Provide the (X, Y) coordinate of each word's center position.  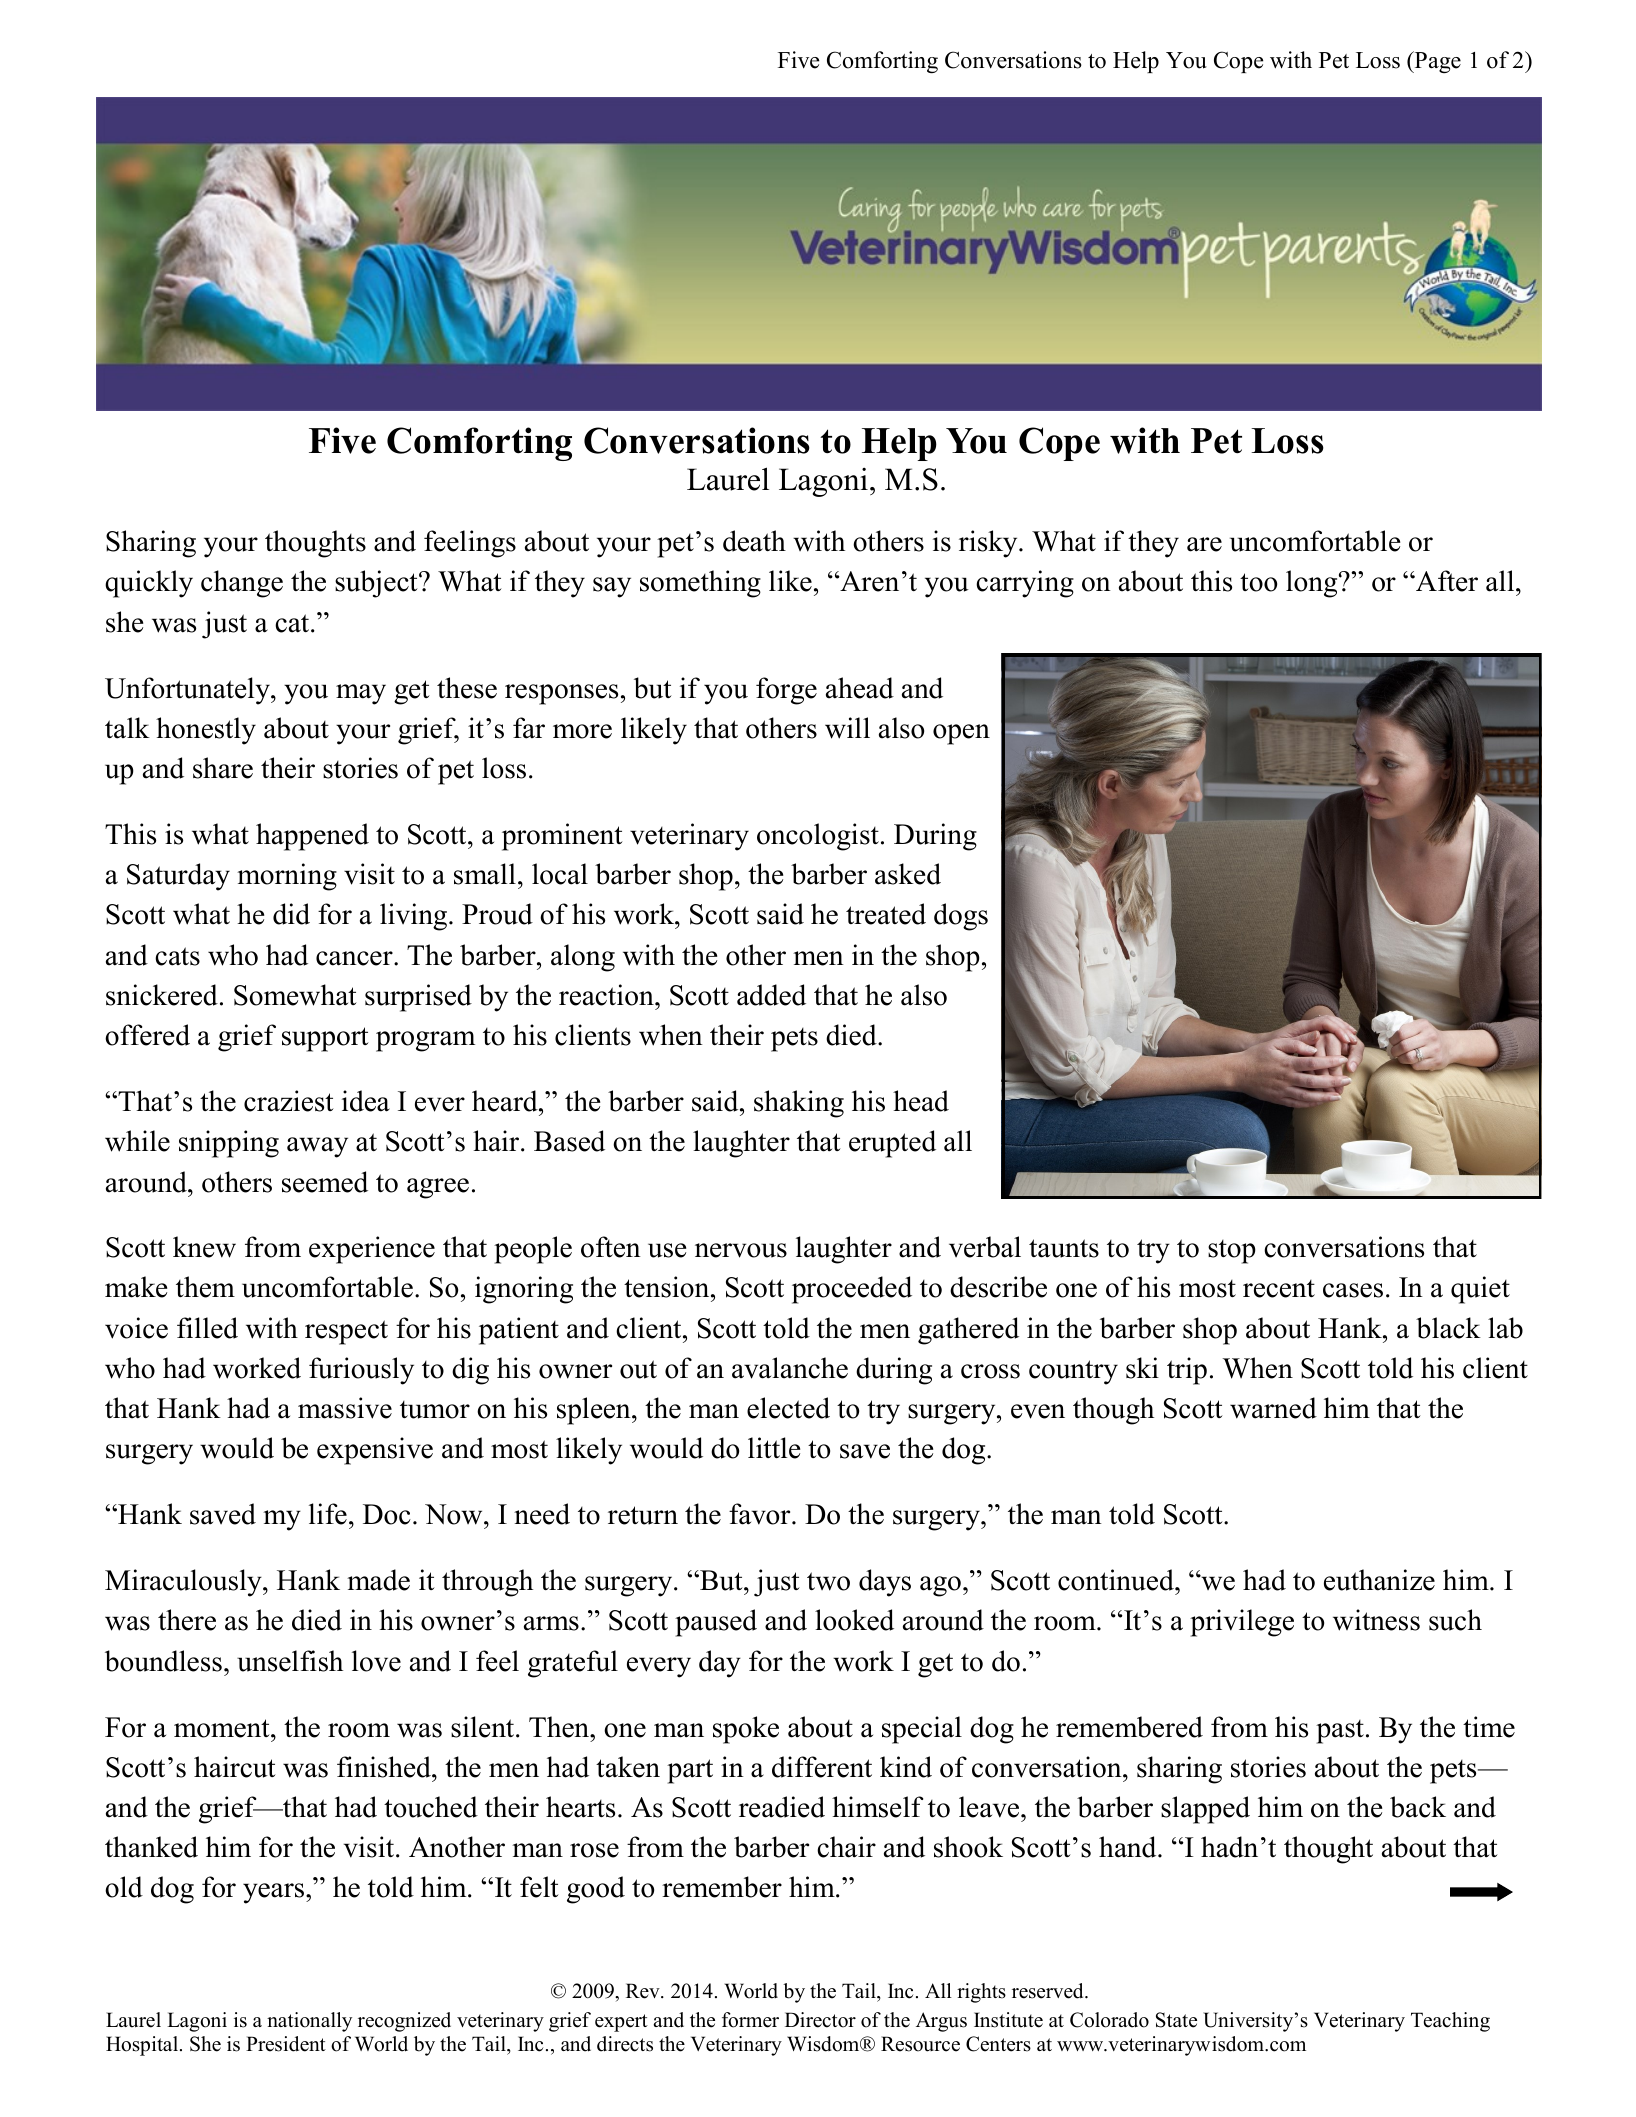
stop (1232, 1252)
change (242, 584)
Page (1436, 62)
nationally (309, 2022)
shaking (799, 1104)
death (754, 541)
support (325, 1039)
